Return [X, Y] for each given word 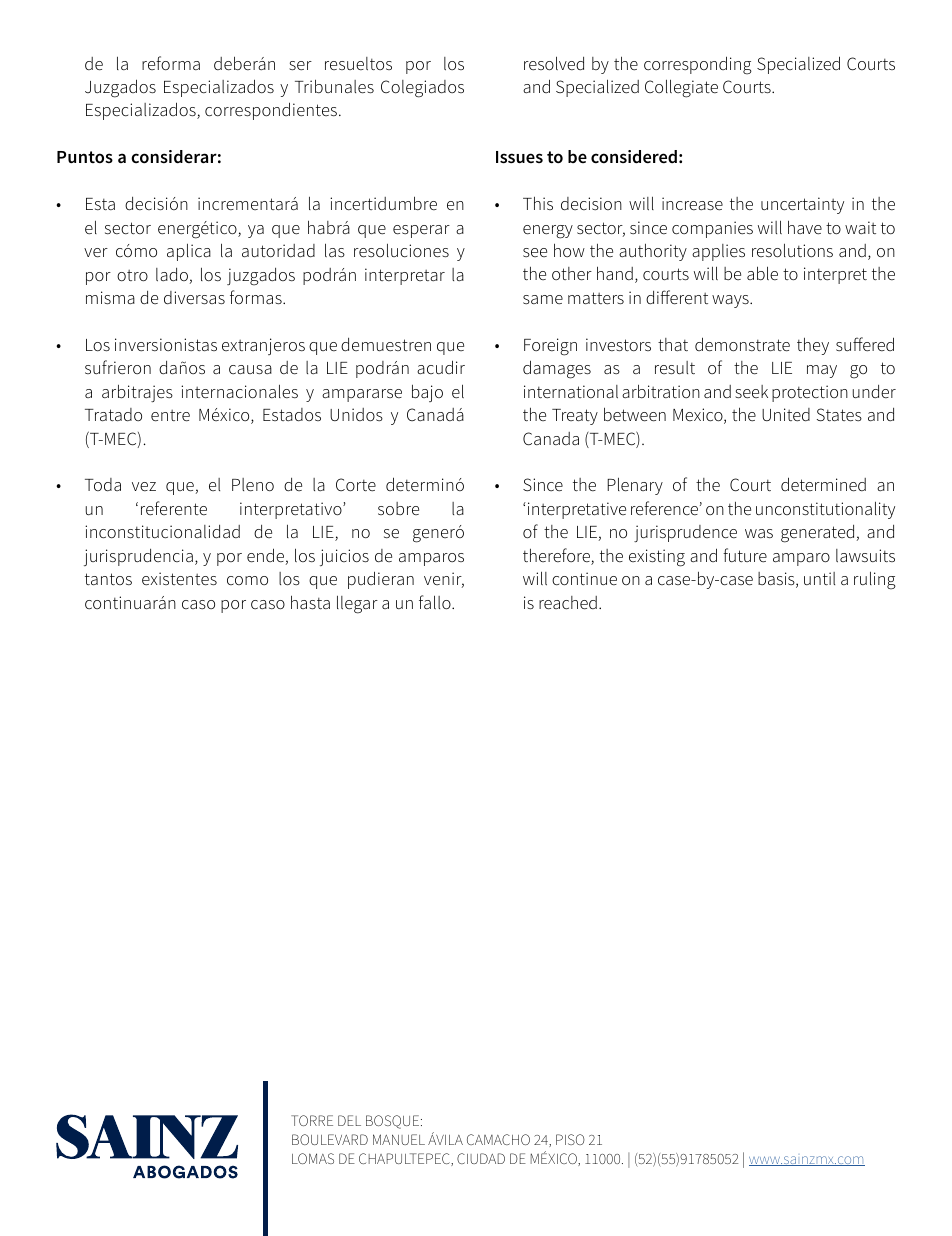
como [247, 580]
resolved [554, 63]
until [819, 578]
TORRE [312, 1120]
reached [568, 603]
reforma [171, 63]
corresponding [698, 65]
